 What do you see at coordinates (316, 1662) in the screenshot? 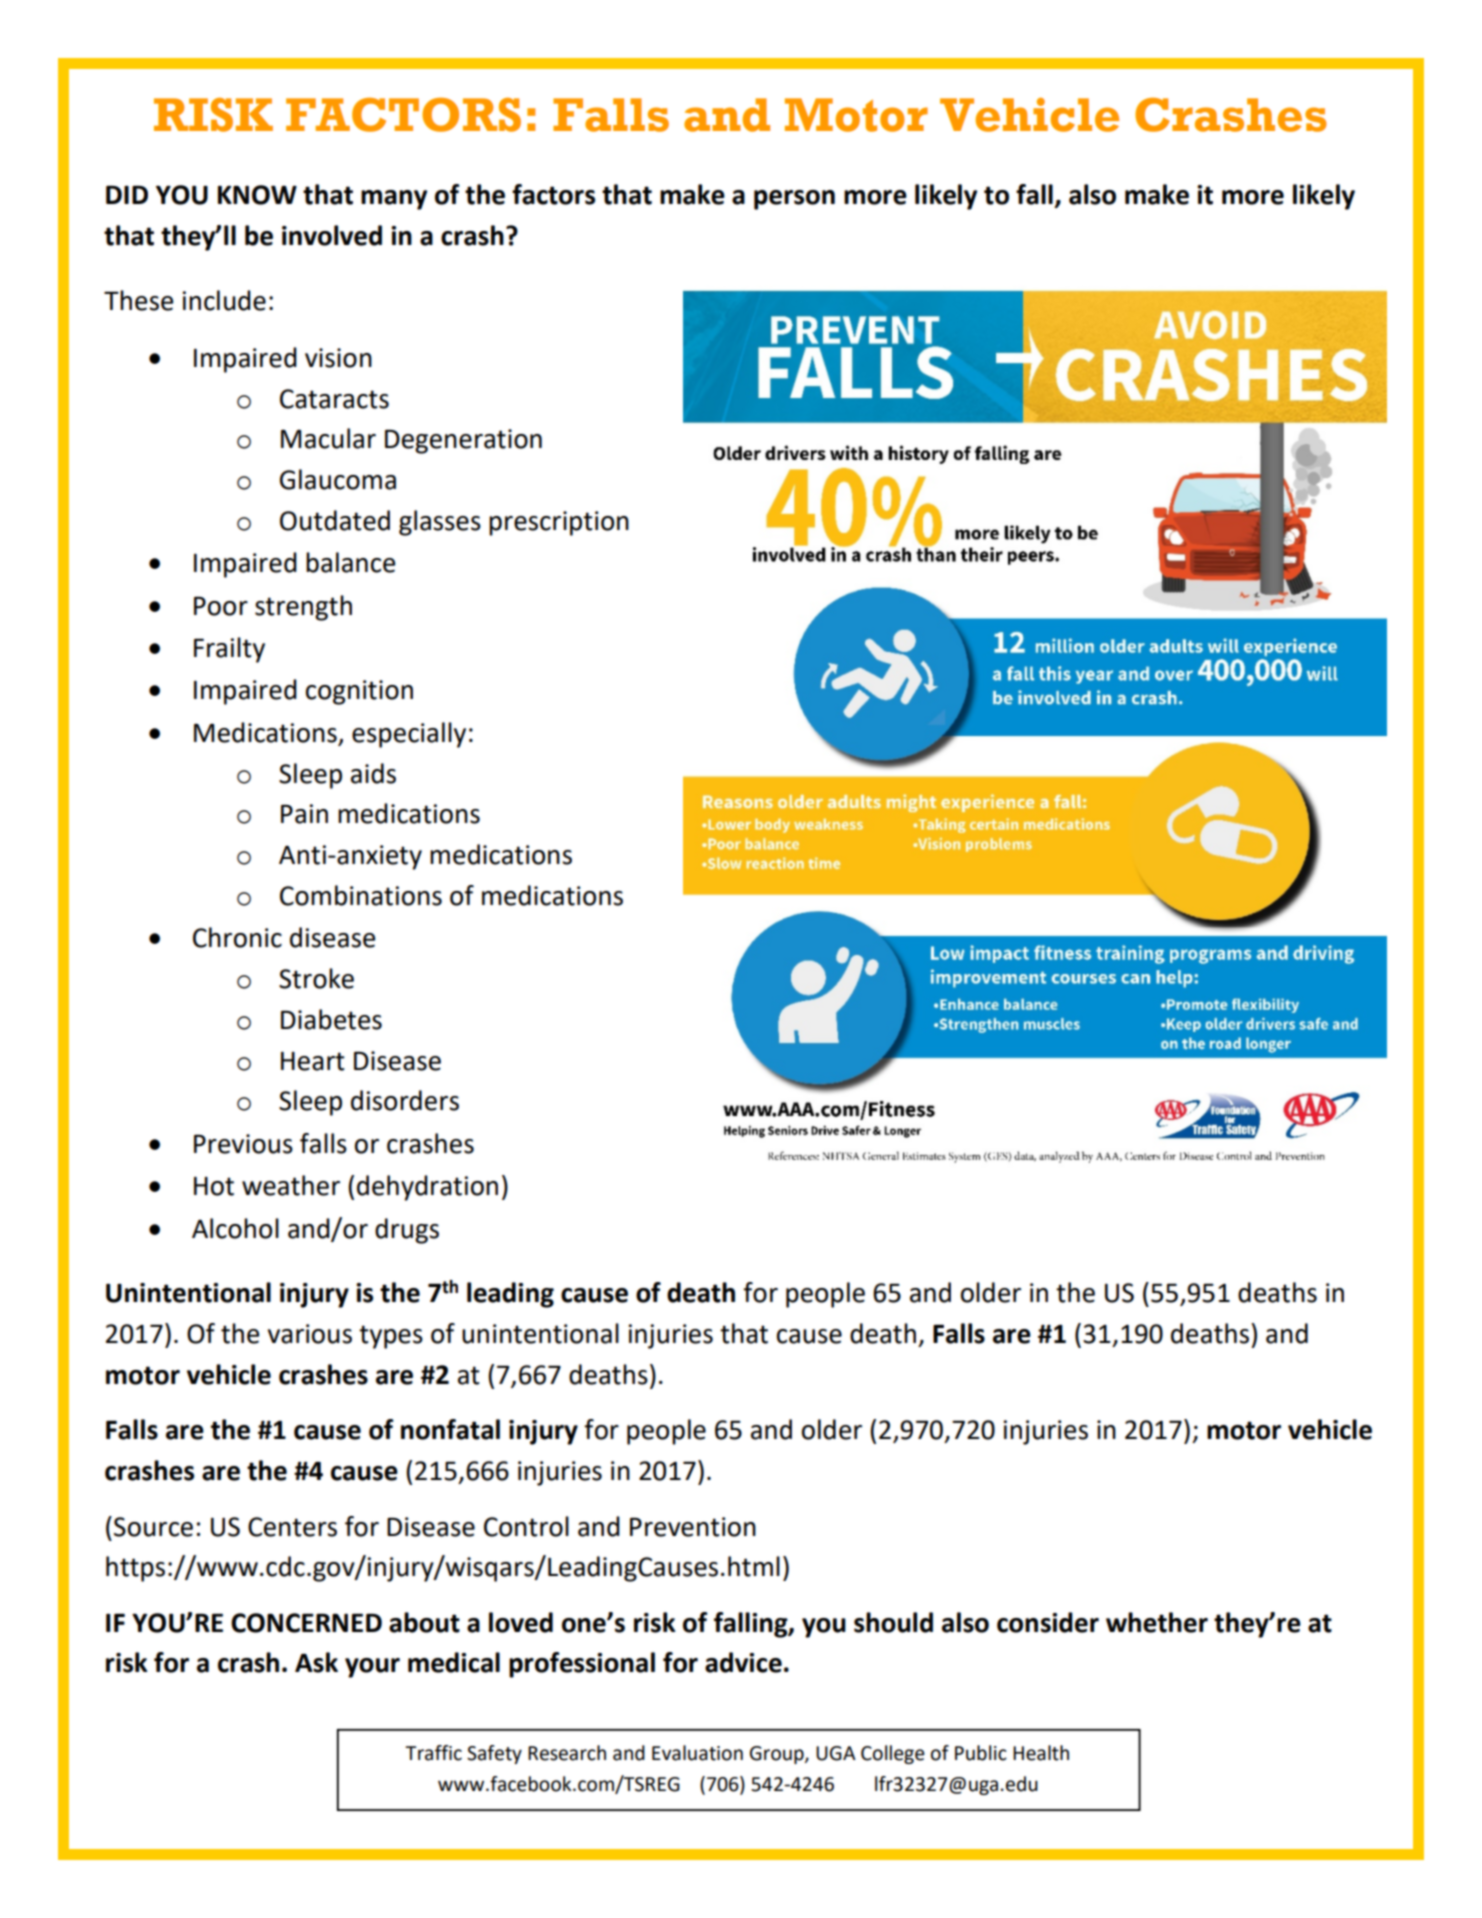
I see `Ask` at bounding box center [316, 1662].
